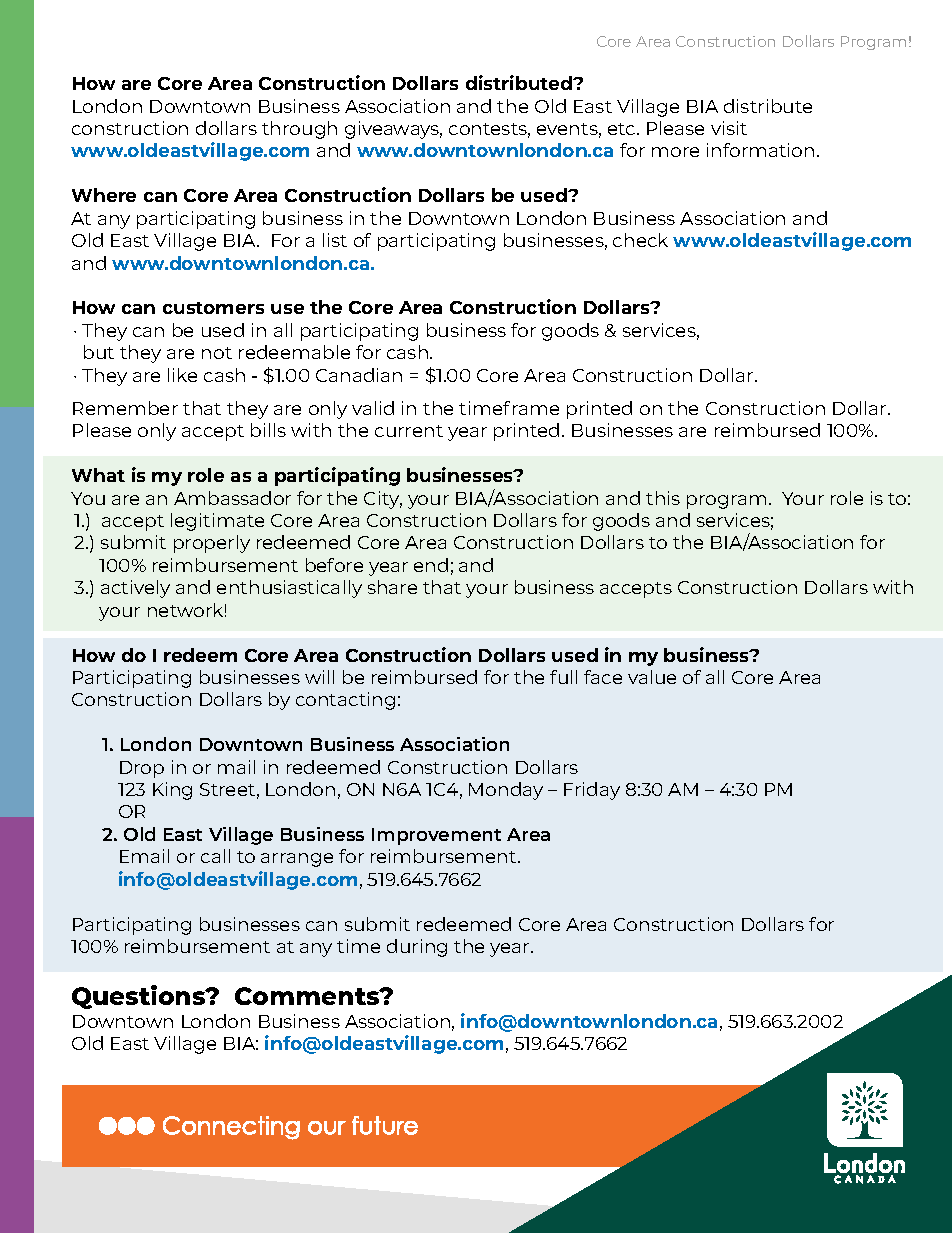 The height and width of the page is (1233, 952). I want to click on giveaways, so click(393, 130).
